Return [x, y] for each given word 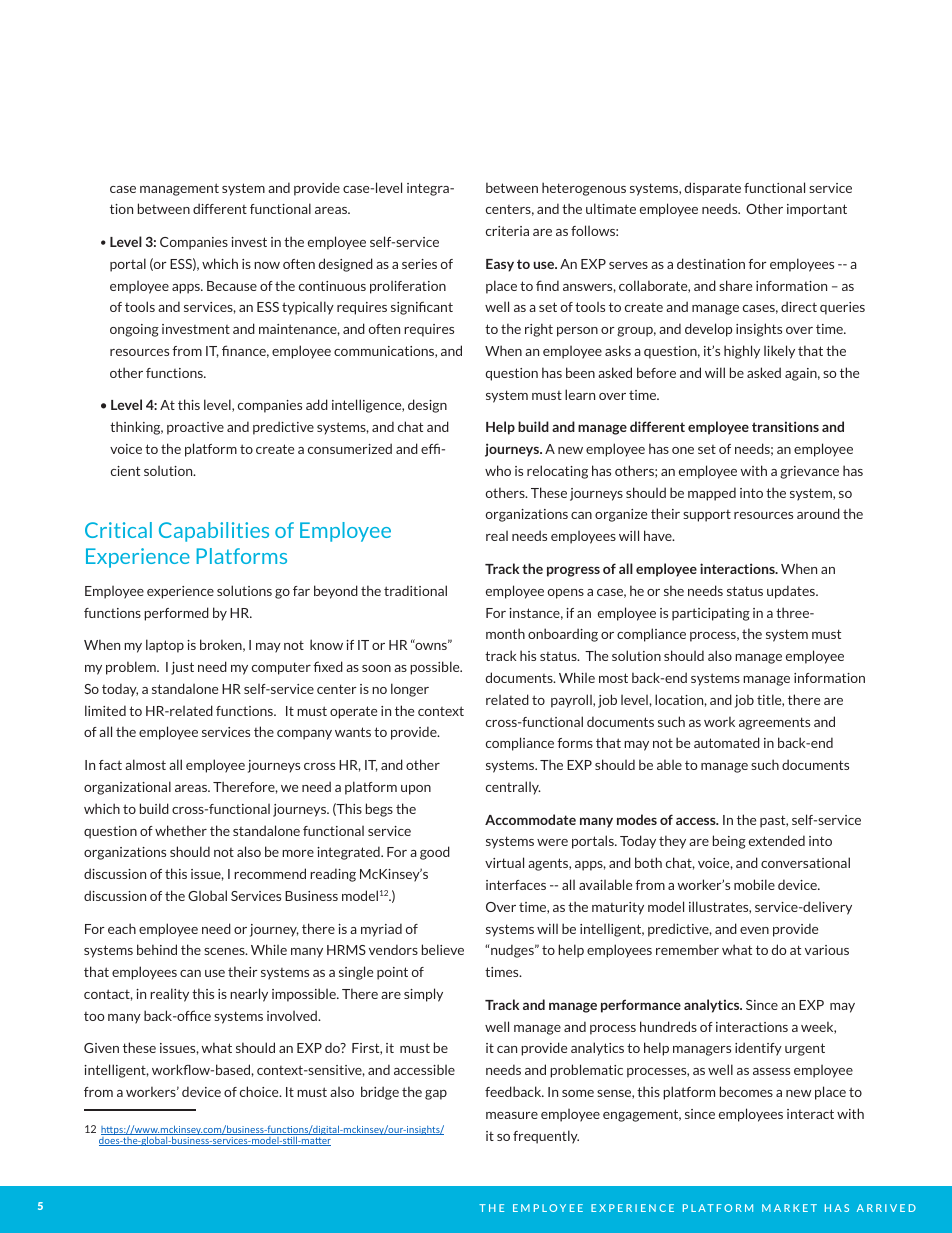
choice [260, 1091]
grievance [809, 472]
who [498, 470]
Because [232, 286]
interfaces [516, 885]
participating [711, 614]
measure [512, 1115]
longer [410, 690]
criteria [507, 231]
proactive [195, 428]
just [182, 668]
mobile [754, 884]
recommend [270, 873]
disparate [712, 189]
